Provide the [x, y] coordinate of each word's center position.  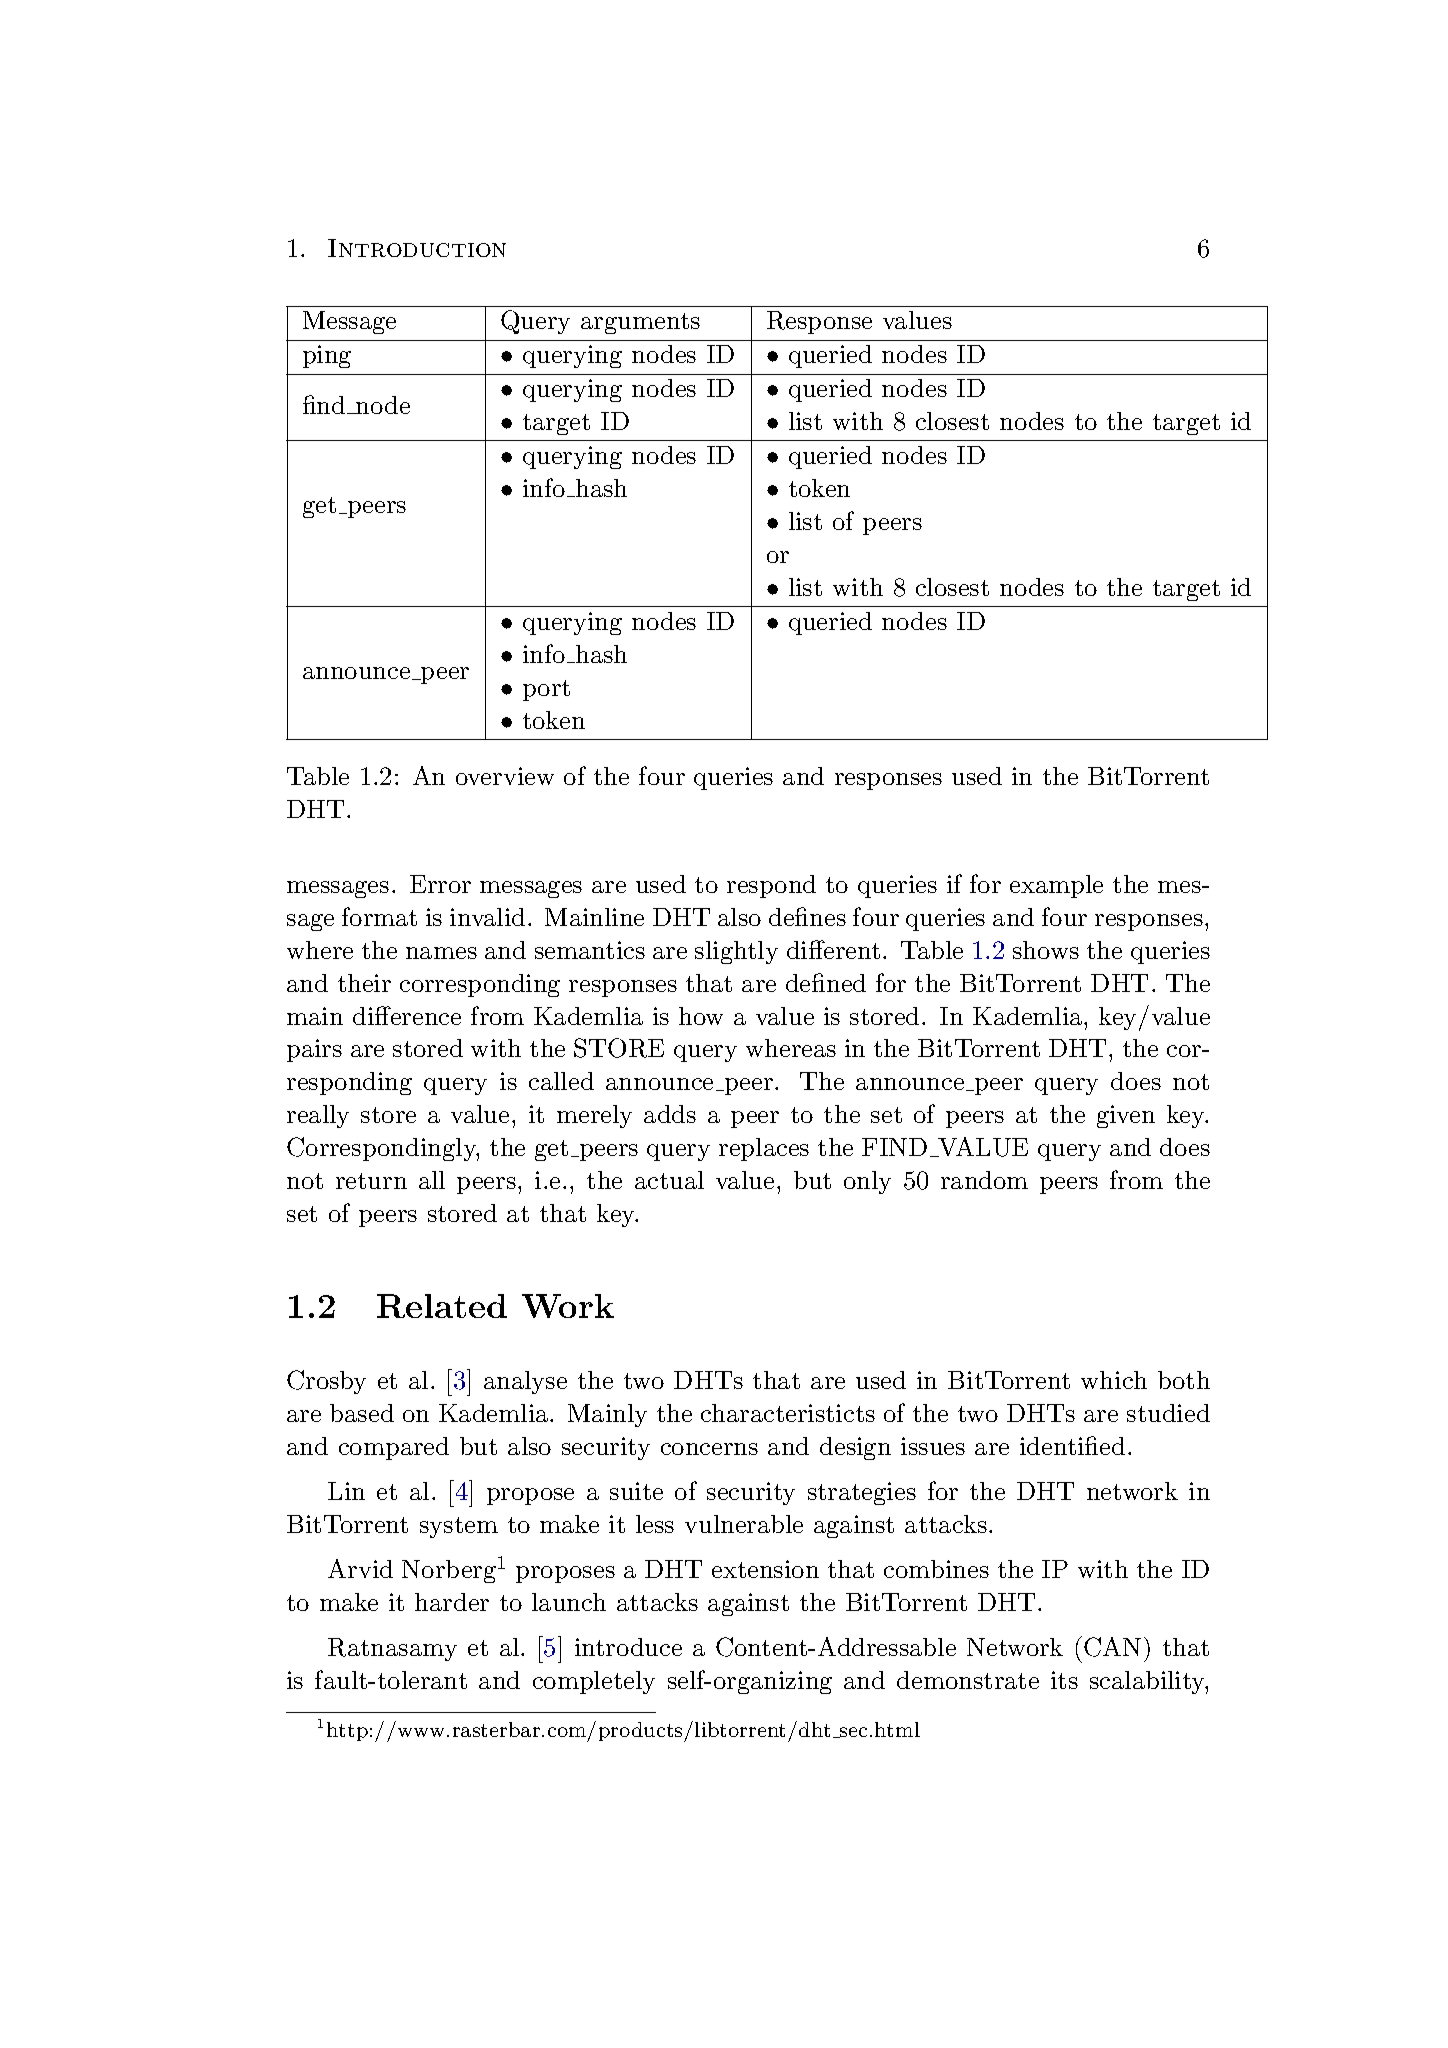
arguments [640, 323]
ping [327, 356]
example [1056, 886]
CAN [1112, 1647]
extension [765, 1569]
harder [452, 1602]
